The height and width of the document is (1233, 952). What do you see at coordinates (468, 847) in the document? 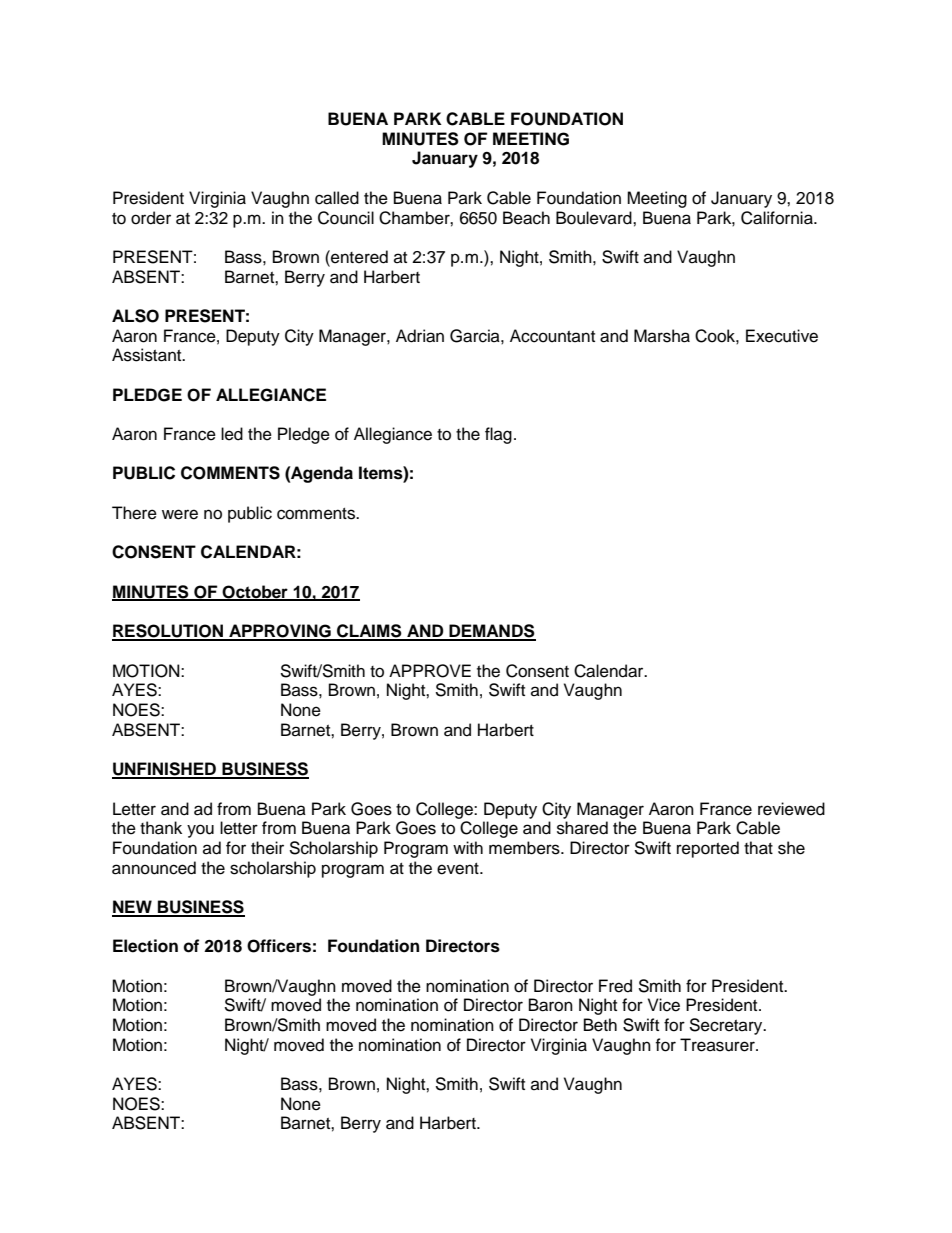
I see `with` at bounding box center [468, 847].
